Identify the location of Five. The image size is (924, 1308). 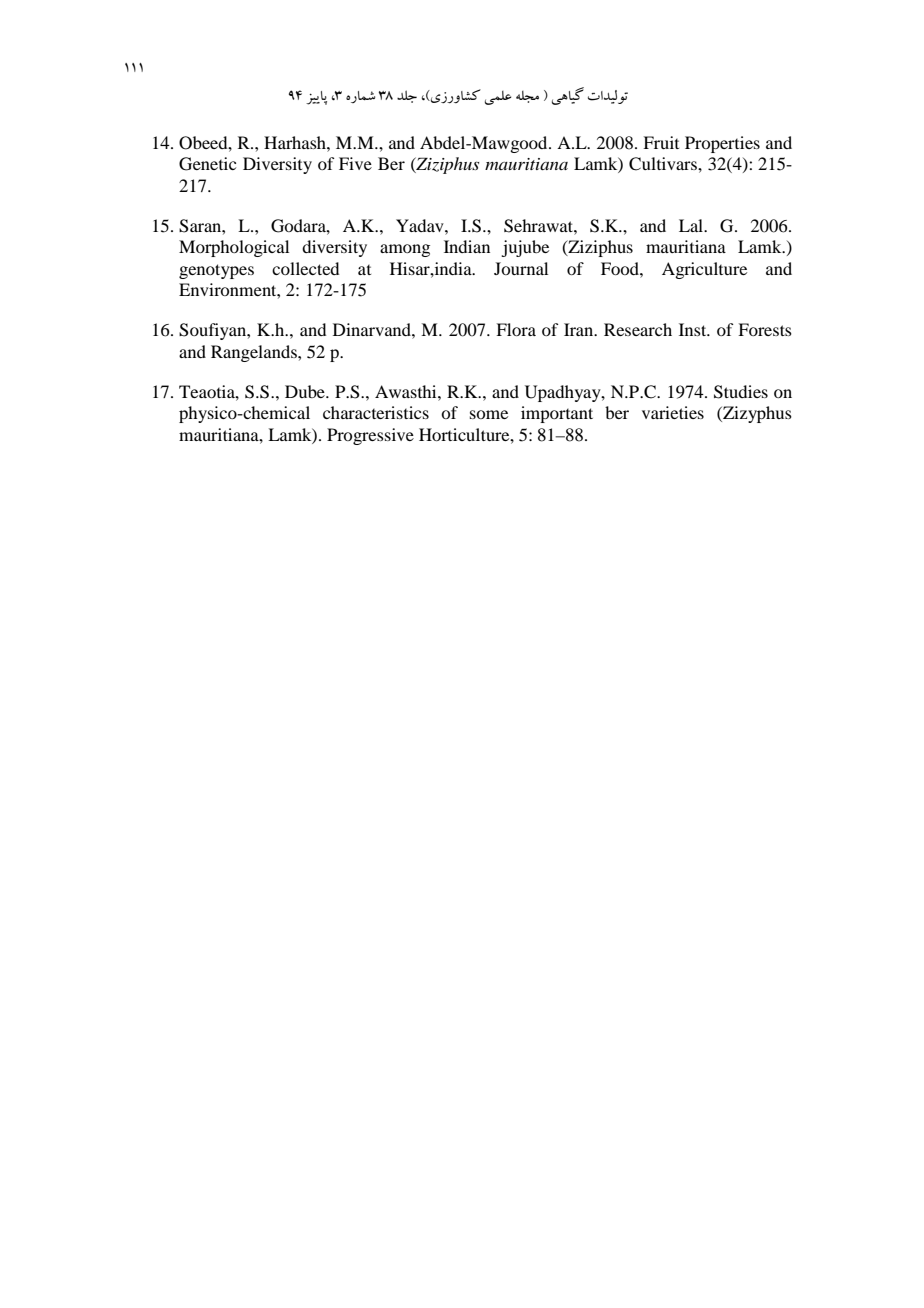
(355, 163).
